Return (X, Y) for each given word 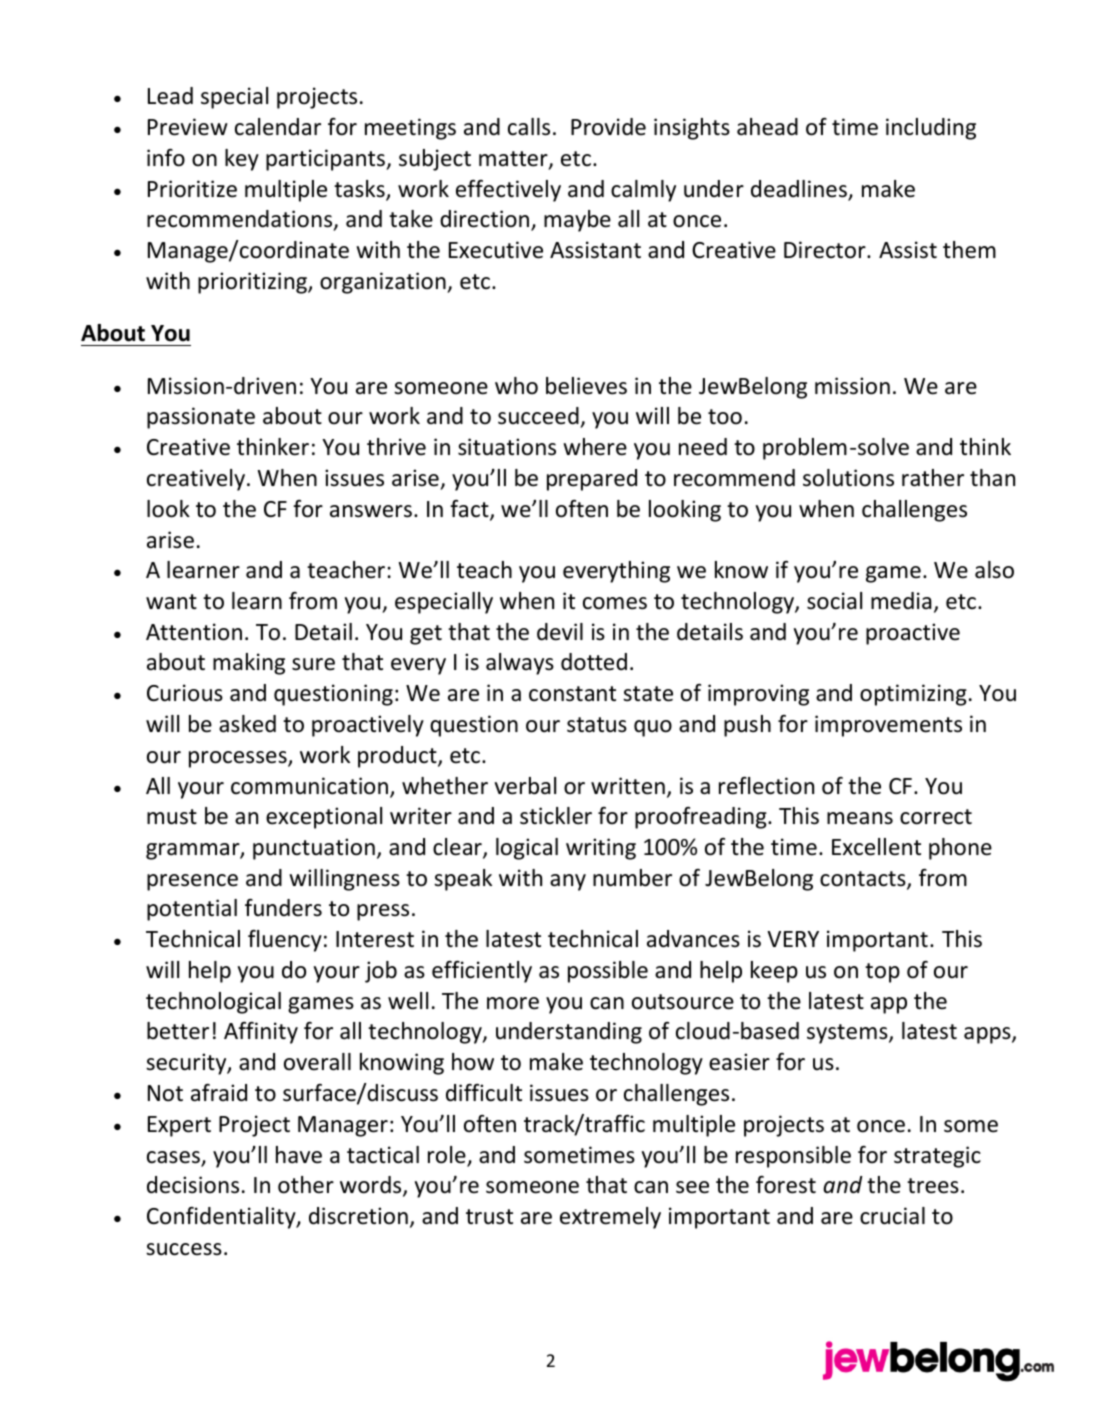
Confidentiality (222, 1218)
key (242, 160)
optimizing (913, 695)
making (249, 664)
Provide (608, 127)
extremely (610, 1218)
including (931, 129)
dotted (594, 662)
